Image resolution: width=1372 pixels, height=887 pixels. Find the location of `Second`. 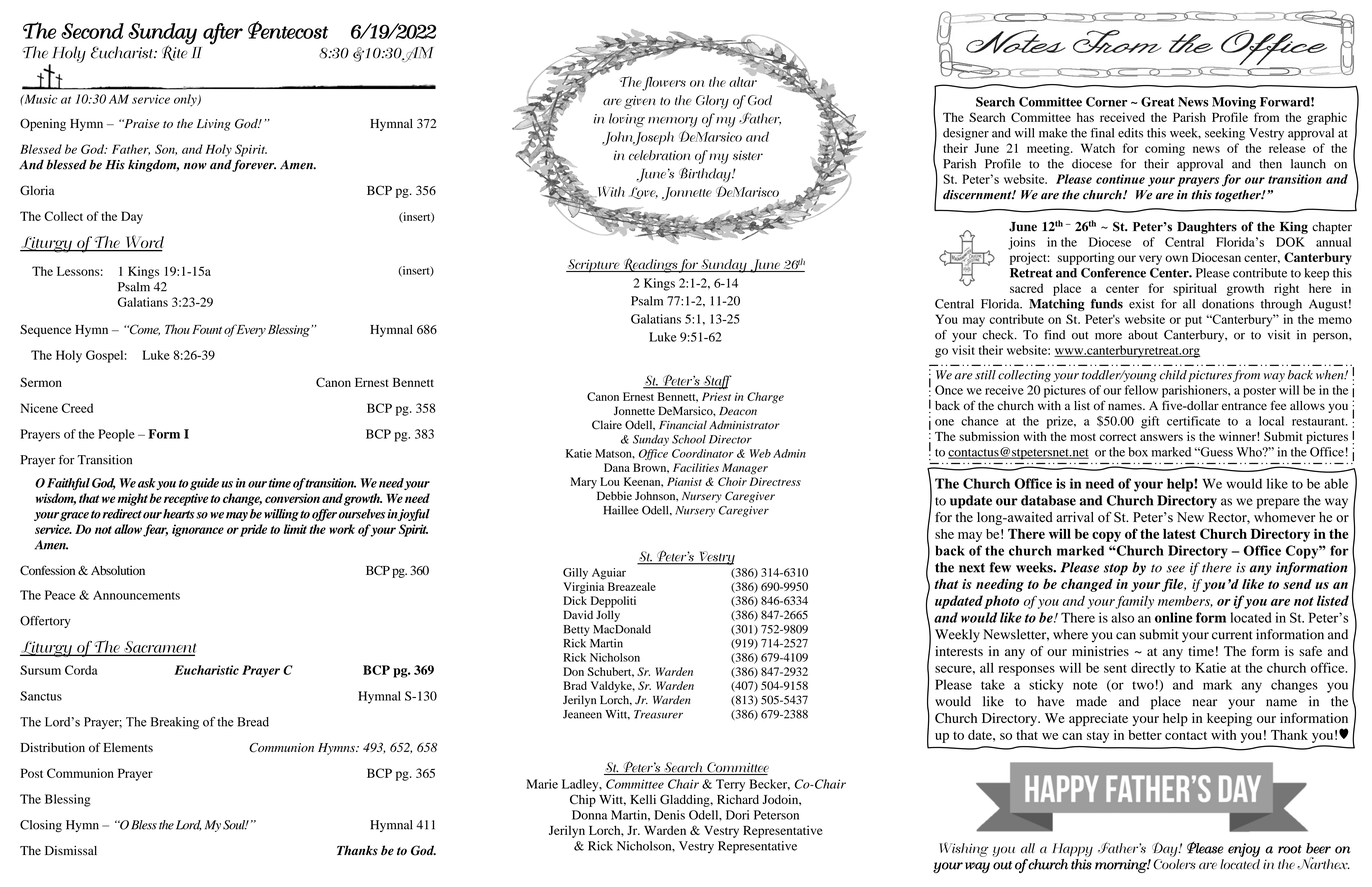

Second is located at coordinates (92, 31).
